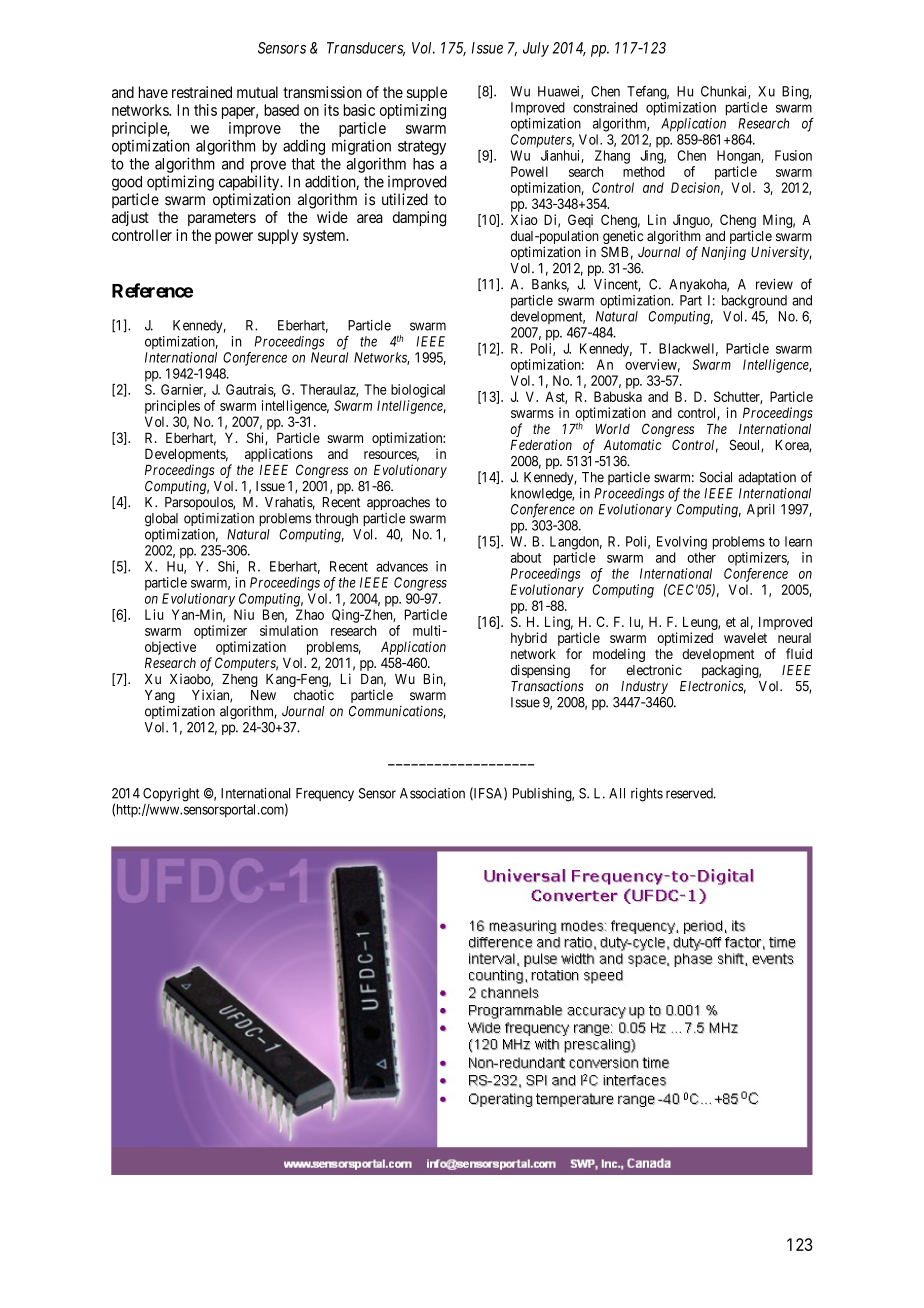 The width and height of the screenshot is (924, 1308). I want to click on Automatic, so click(632, 444).
